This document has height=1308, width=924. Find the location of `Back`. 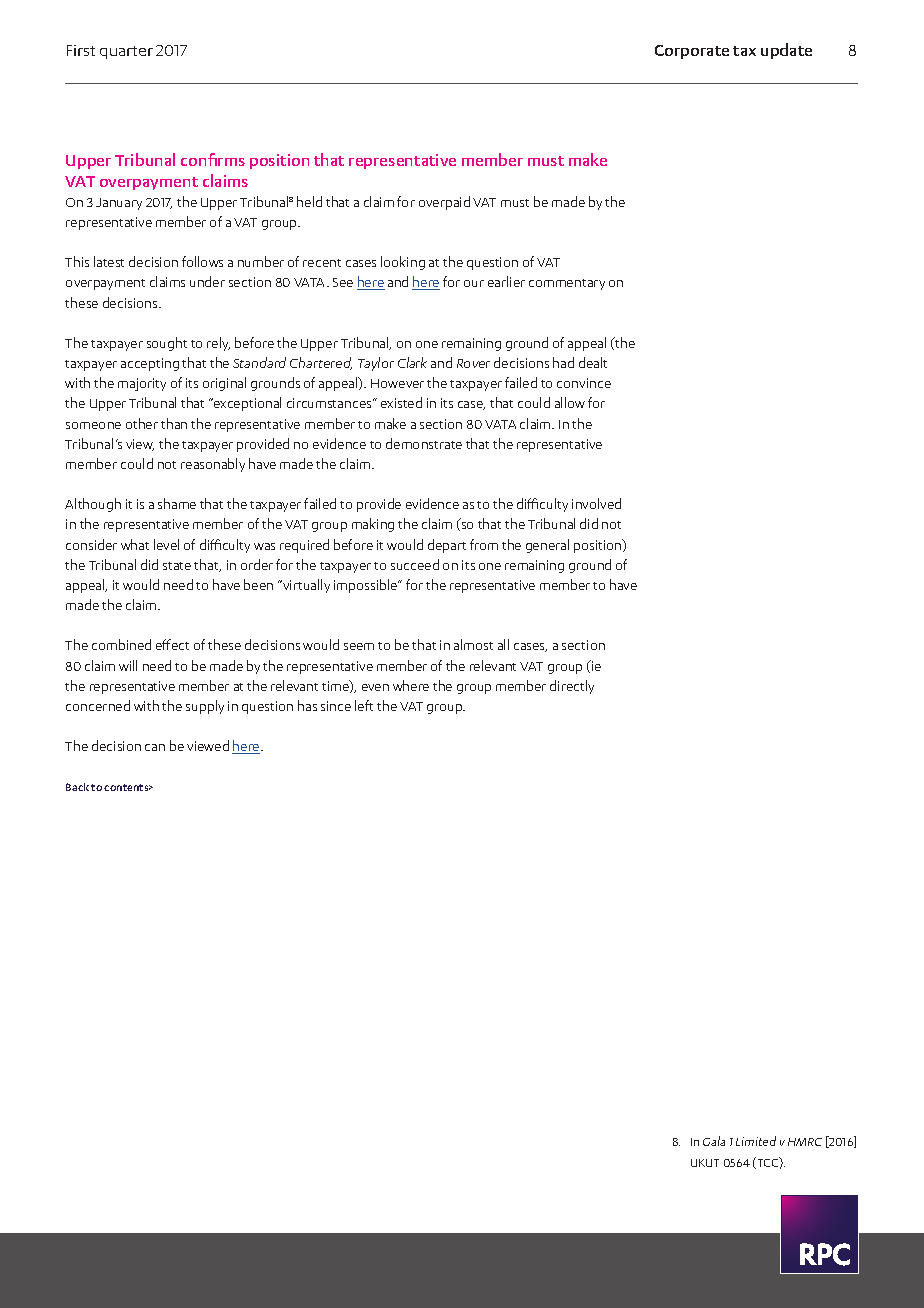

Back is located at coordinates (77, 787).
